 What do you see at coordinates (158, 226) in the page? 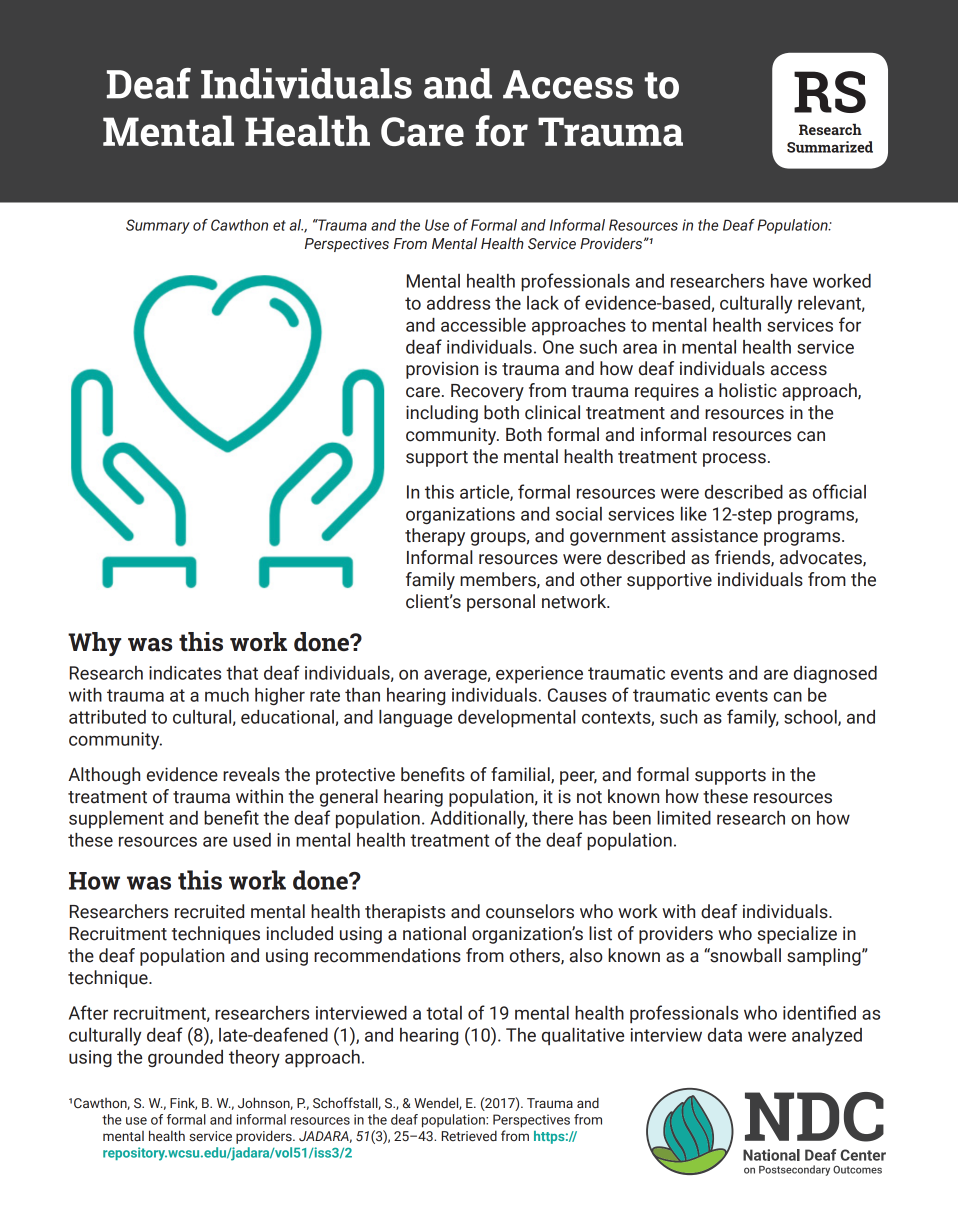
I see `Summary` at bounding box center [158, 226].
